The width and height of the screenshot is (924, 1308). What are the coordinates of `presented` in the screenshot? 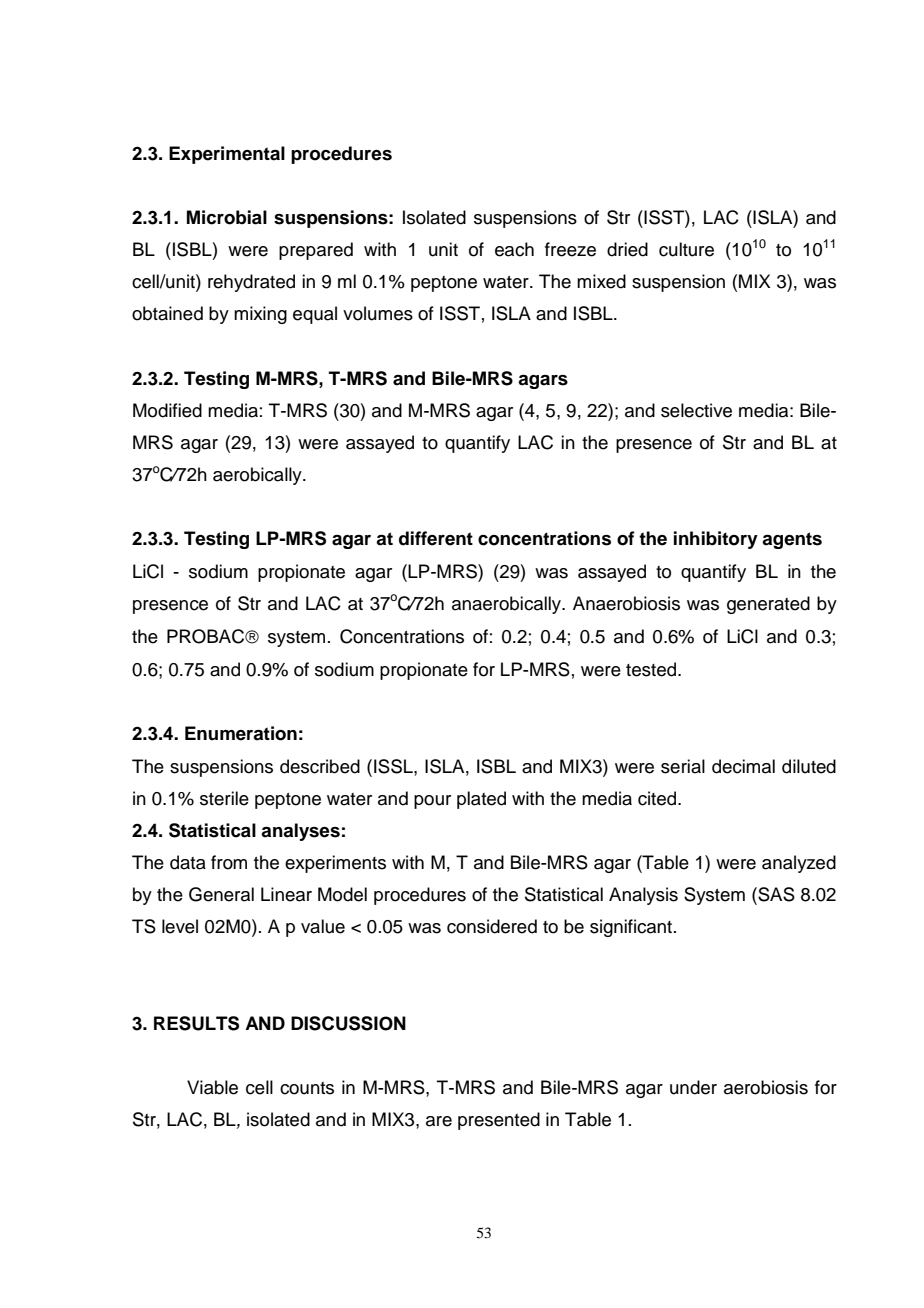 It's located at (499, 1121).
